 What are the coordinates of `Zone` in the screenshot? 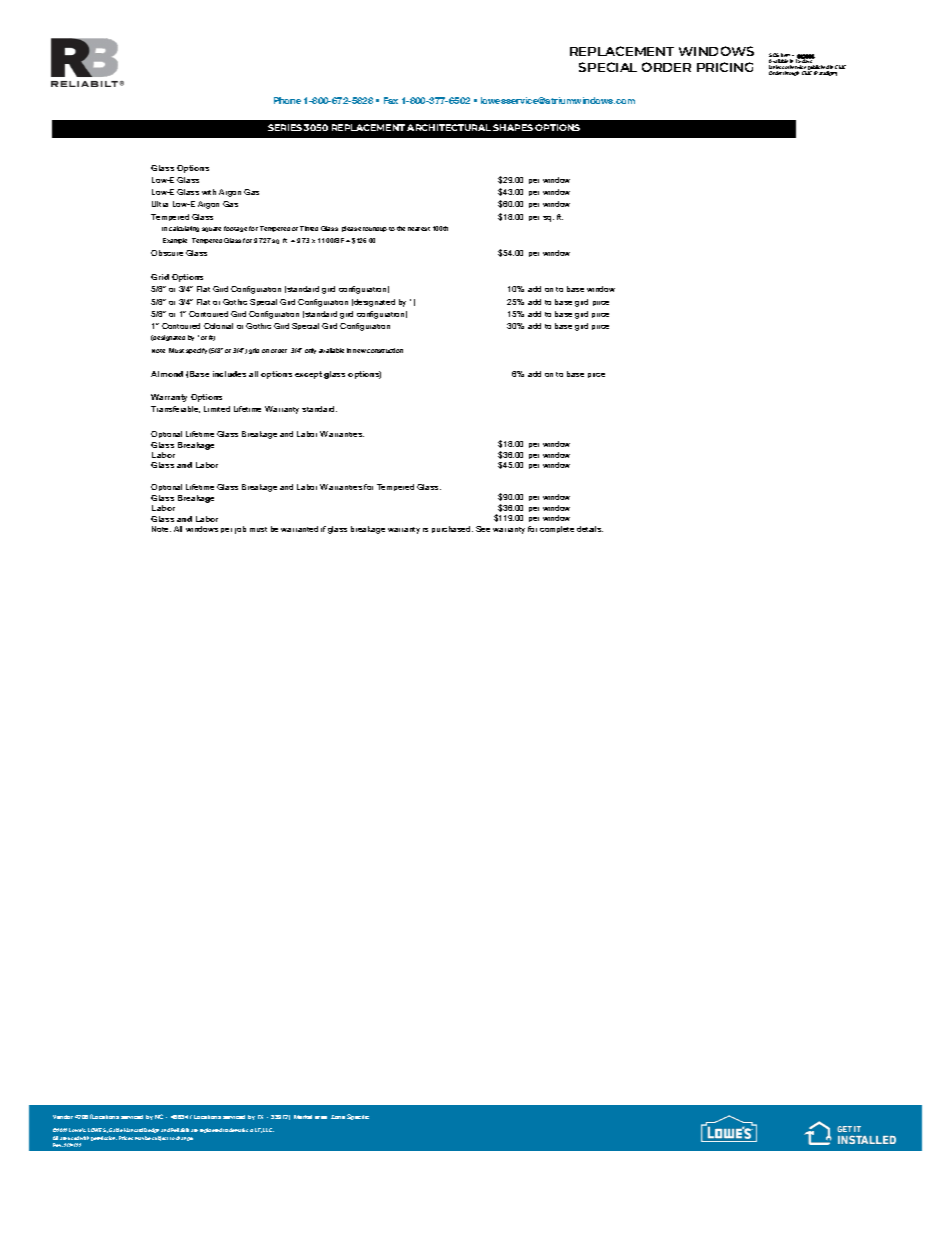 It's located at (338, 1117).
